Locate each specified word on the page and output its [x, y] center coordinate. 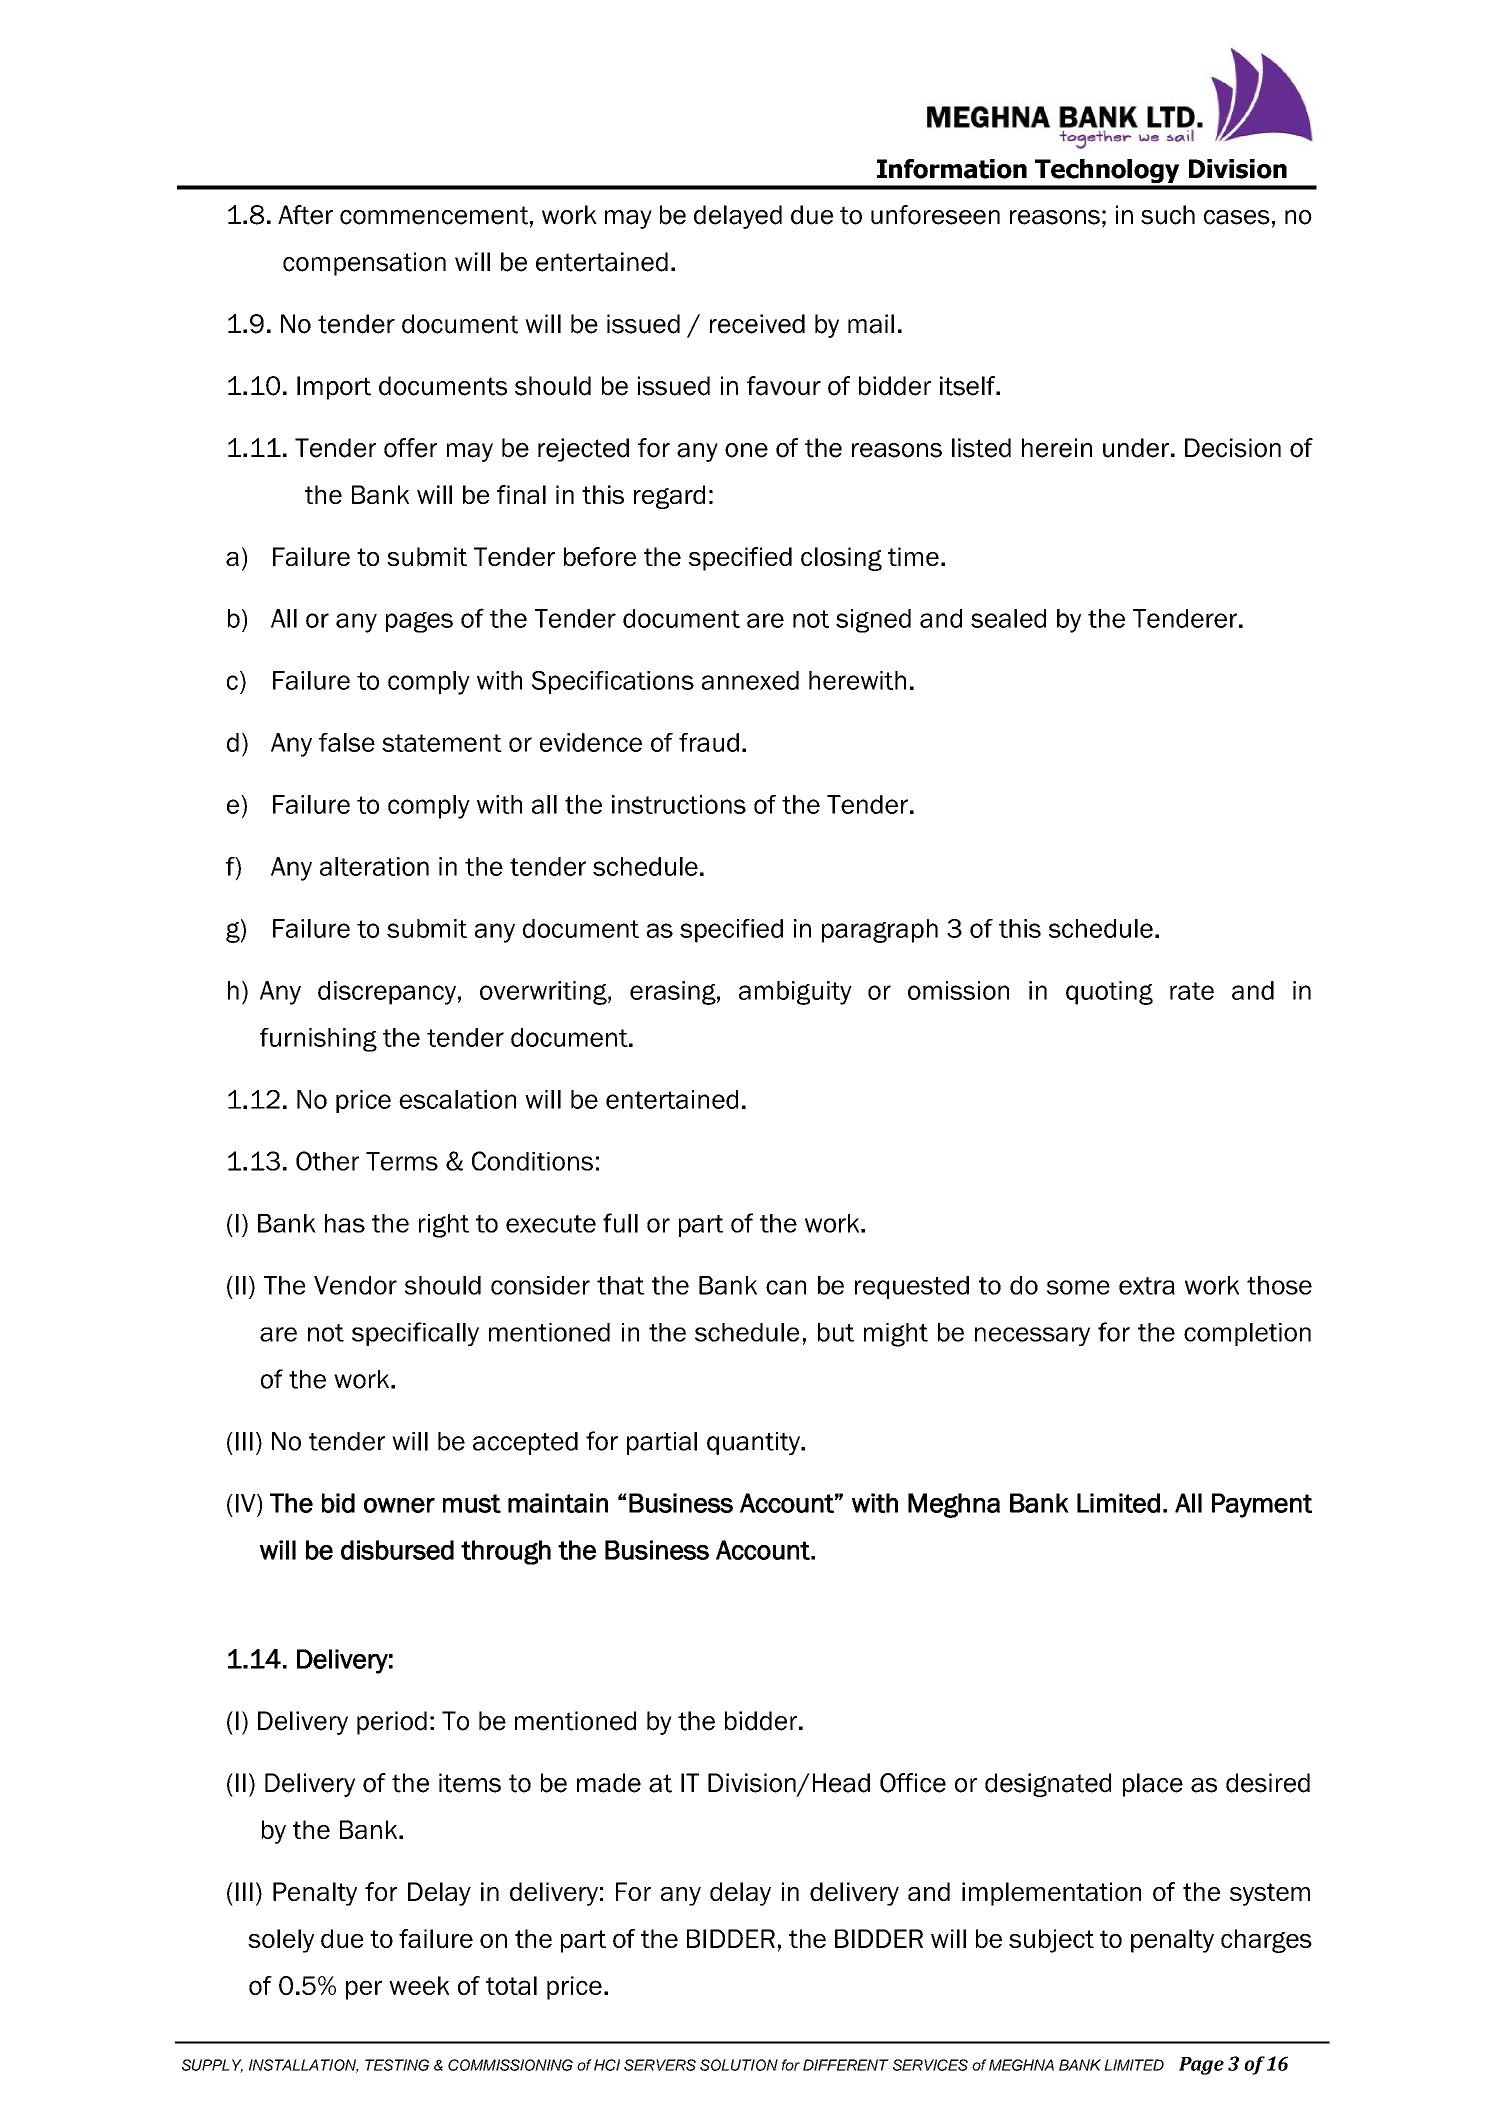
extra [1147, 1286]
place [1153, 1785]
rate [1192, 991]
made [609, 1783]
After [305, 215]
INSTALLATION [303, 2066]
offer [410, 448]
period [392, 1723]
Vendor [355, 1285]
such [1168, 215]
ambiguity [795, 993]
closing [841, 559]
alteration [374, 866]
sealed [1008, 618]
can [786, 1287]
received [757, 324]
